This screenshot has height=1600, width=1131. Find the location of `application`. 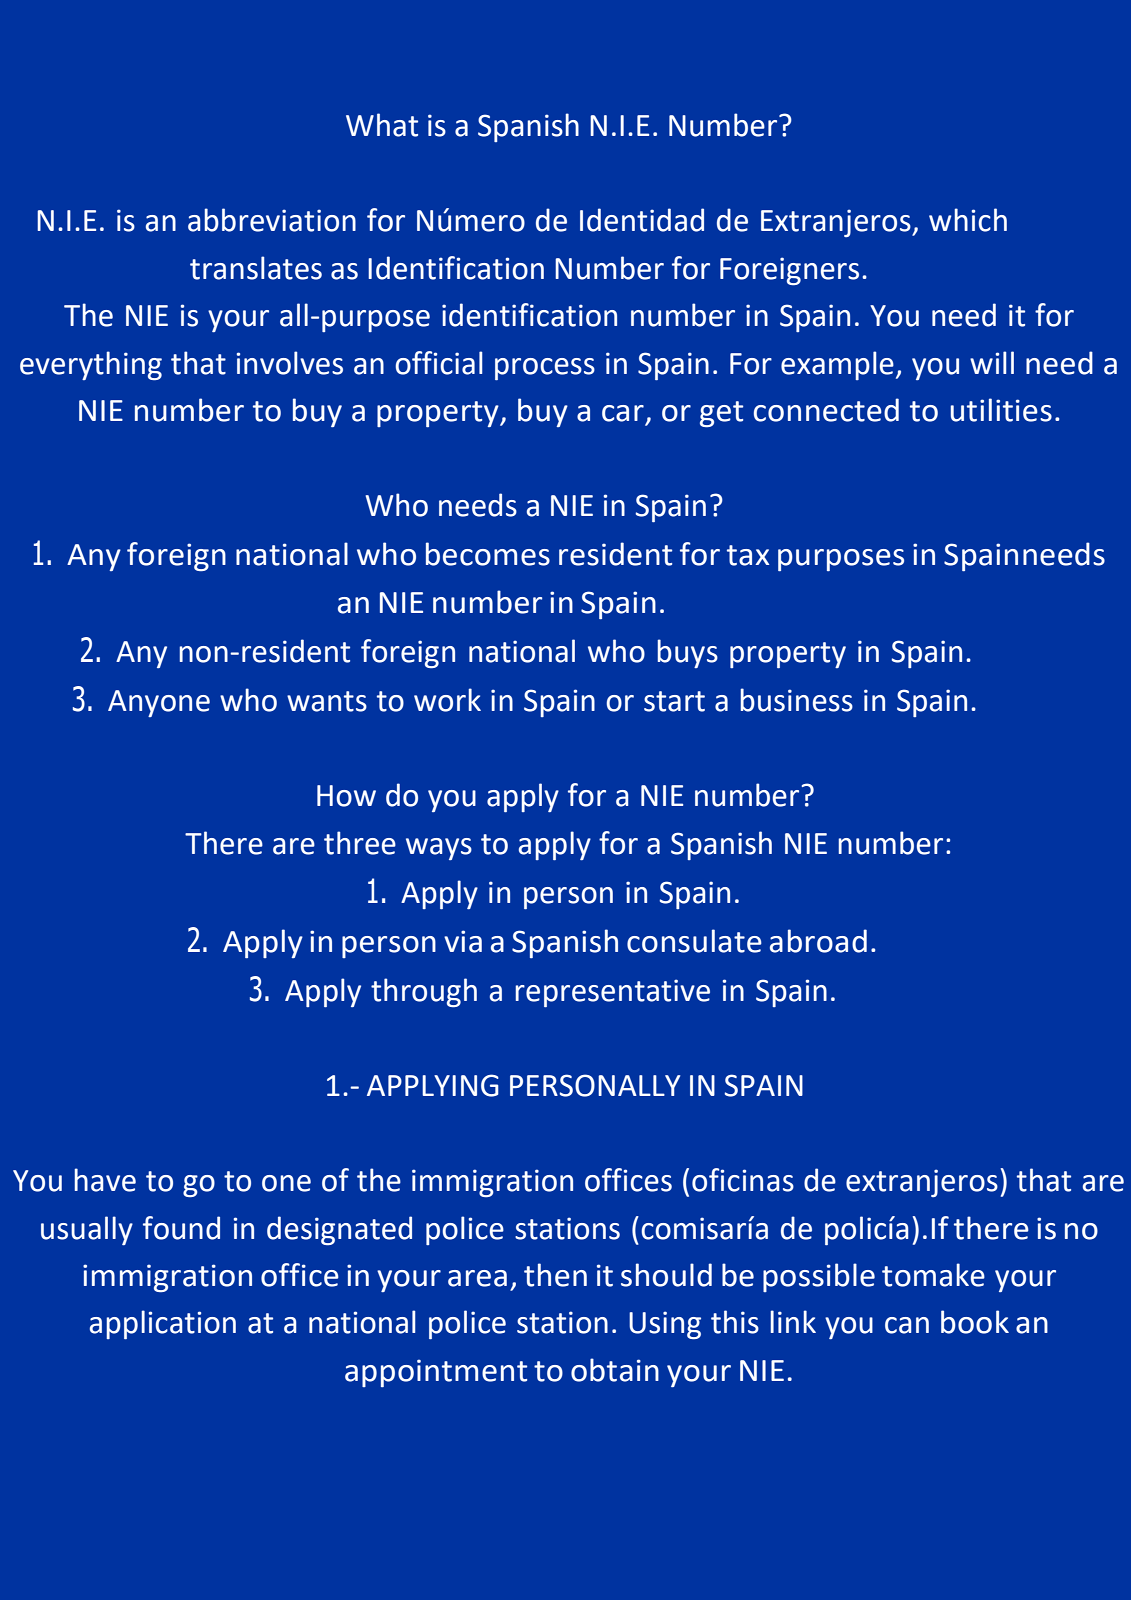

application is located at coordinates (163, 1324).
